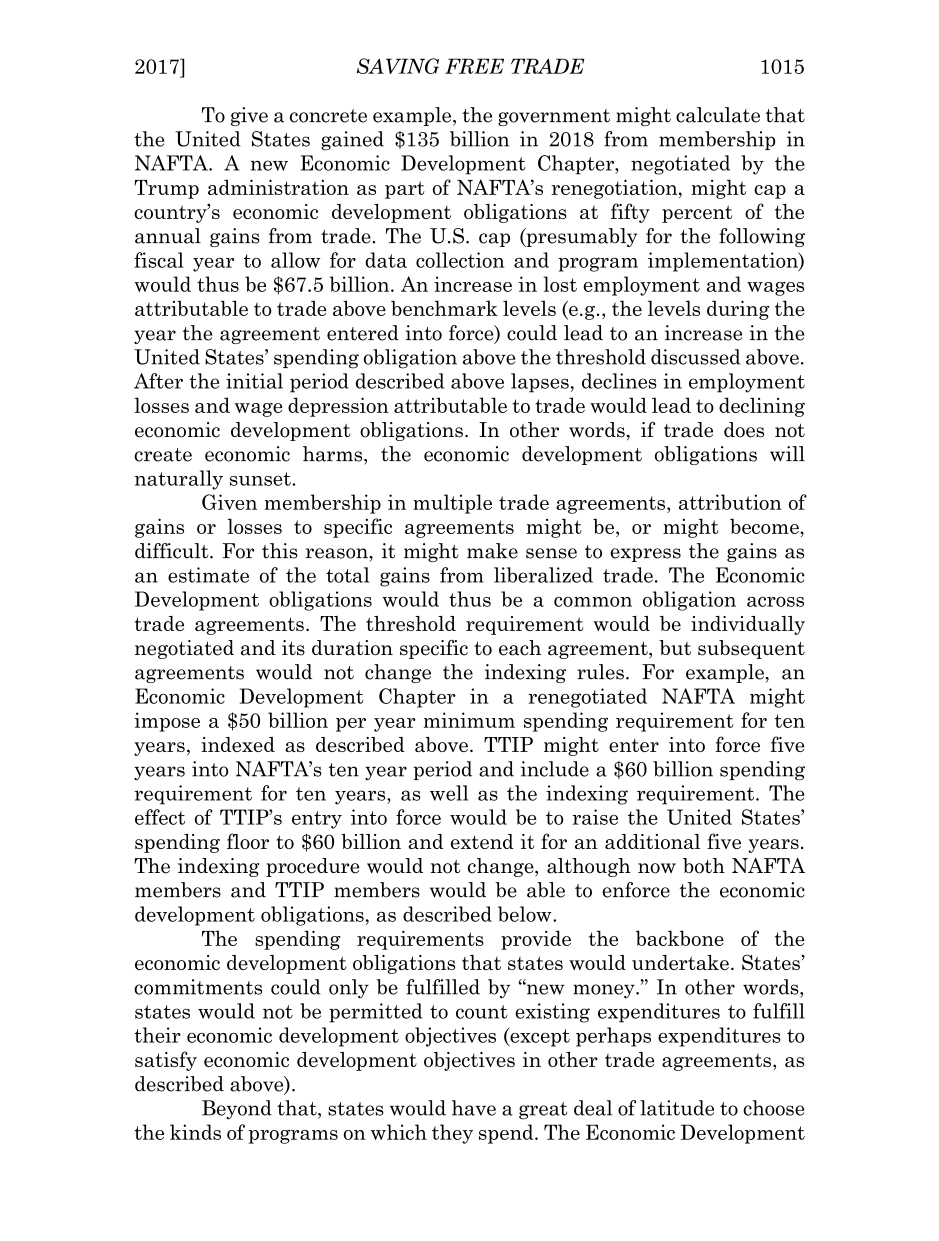 The image size is (939, 1241). Describe the element at coordinates (738, 310) in the document. I see `during` at that location.
